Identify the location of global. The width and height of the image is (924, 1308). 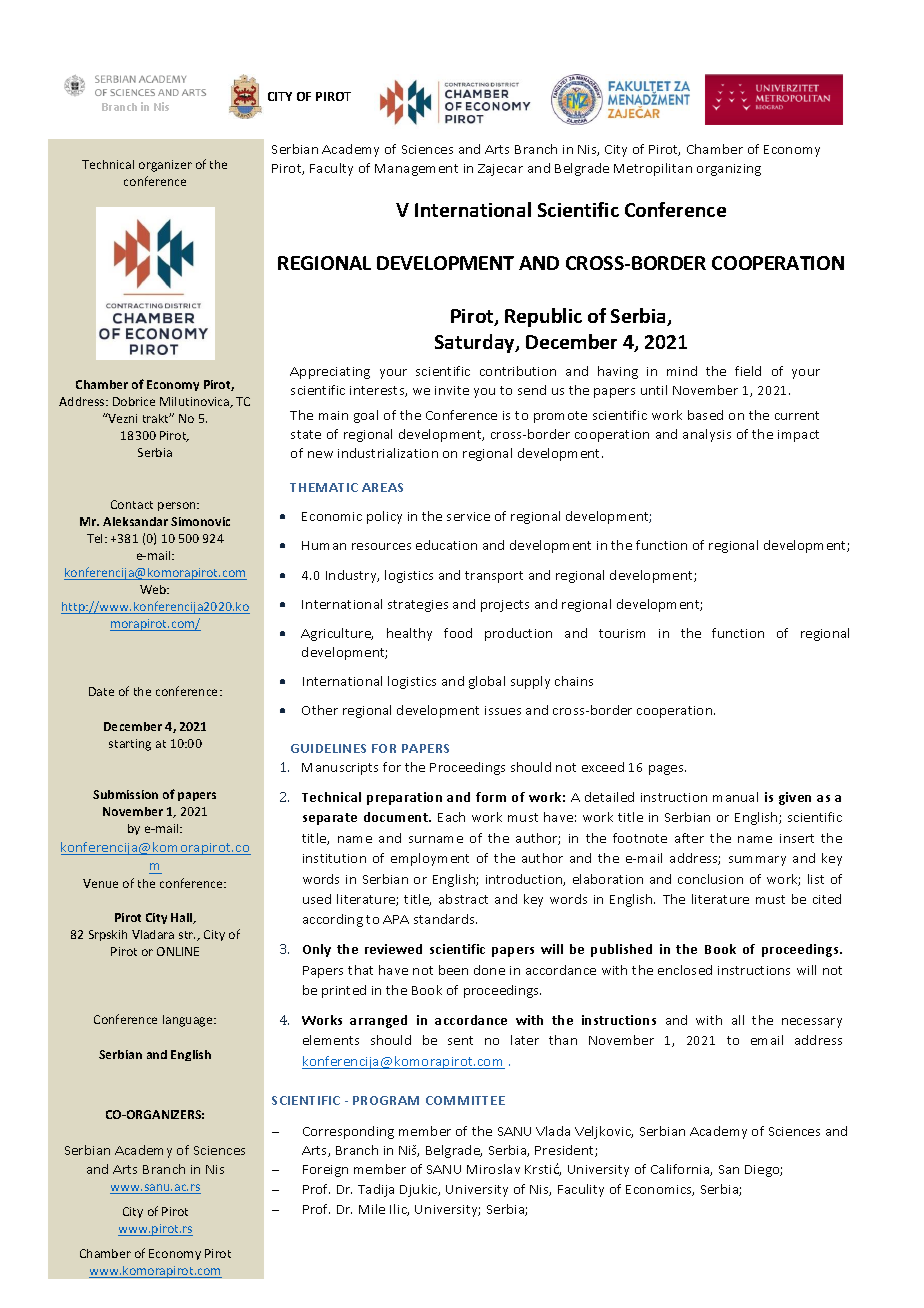
(487, 682).
